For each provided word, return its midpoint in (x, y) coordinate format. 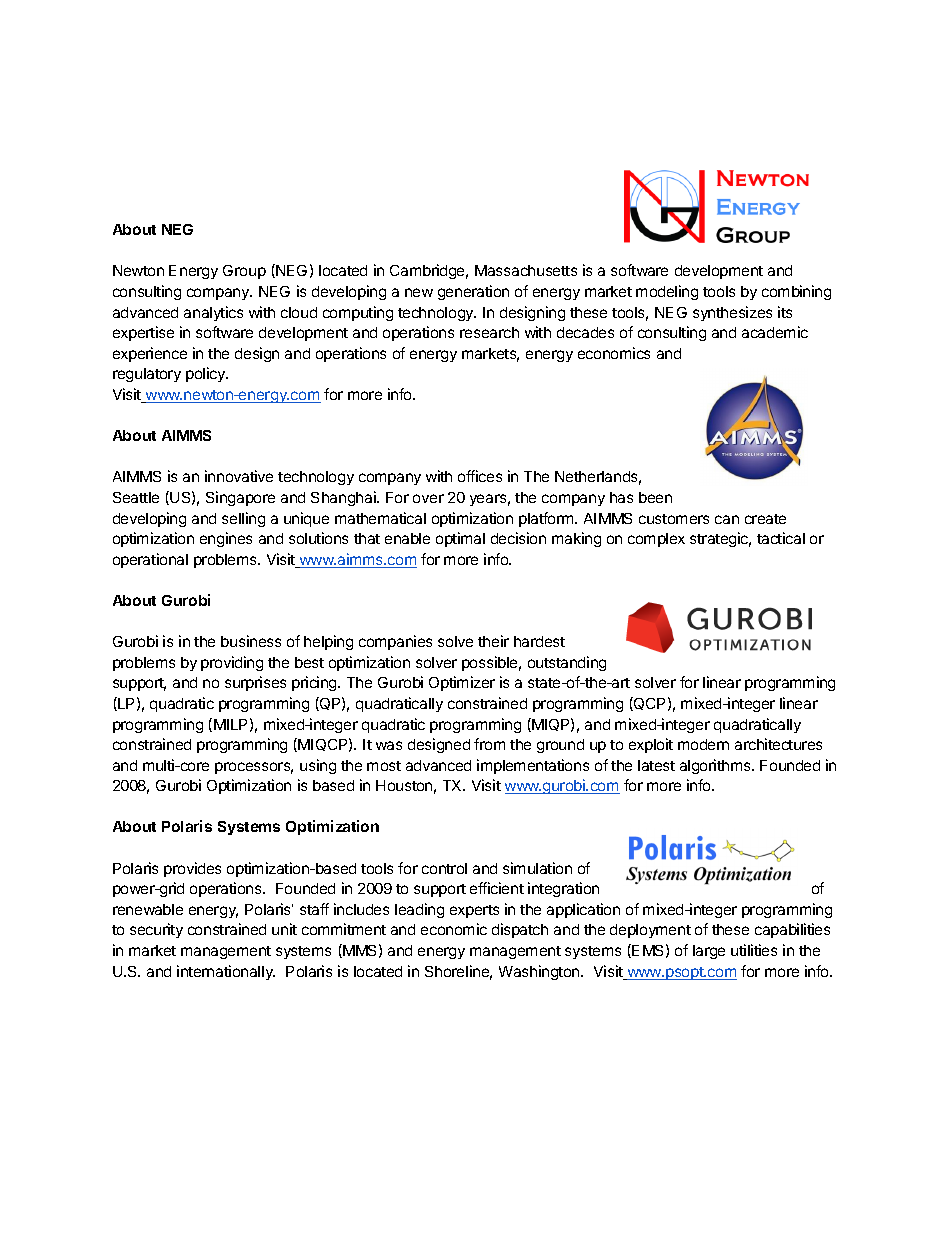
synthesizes (732, 313)
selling (243, 519)
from (489, 744)
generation (473, 292)
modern (703, 744)
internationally (226, 972)
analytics (213, 313)
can (727, 519)
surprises (255, 683)
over (428, 498)
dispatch (520, 930)
